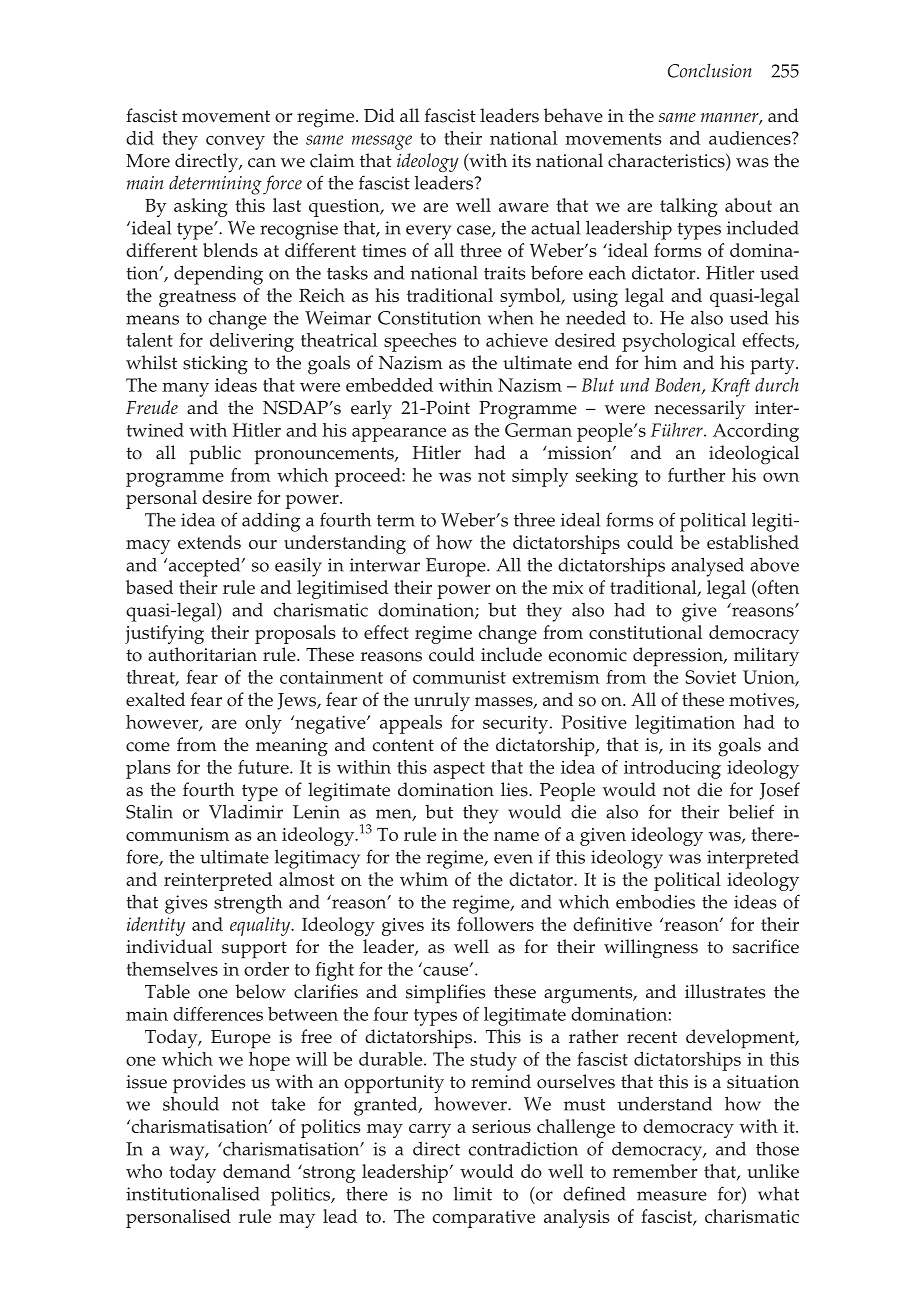 The image size is (922, 1316). What do you see at coordinates (382, 142) in the screenshot?
I see `message` at bounding box center [382, 142].
